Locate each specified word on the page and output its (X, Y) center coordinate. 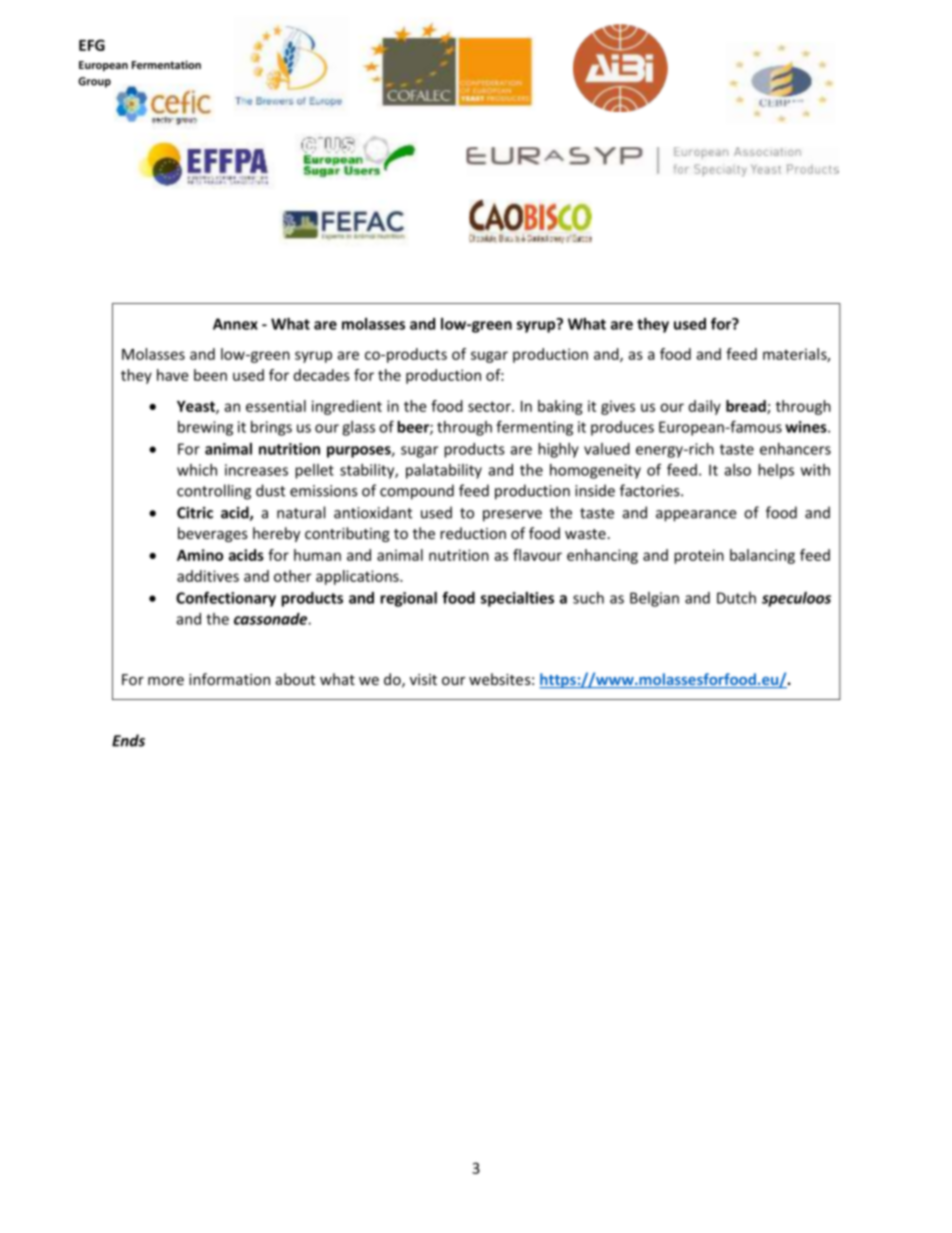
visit (423, 679)
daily (705, 407)
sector (490, 406)
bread (747, 407)
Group (94, 82)
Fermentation (166, 64)
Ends (128, 740)
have (172, 375)
